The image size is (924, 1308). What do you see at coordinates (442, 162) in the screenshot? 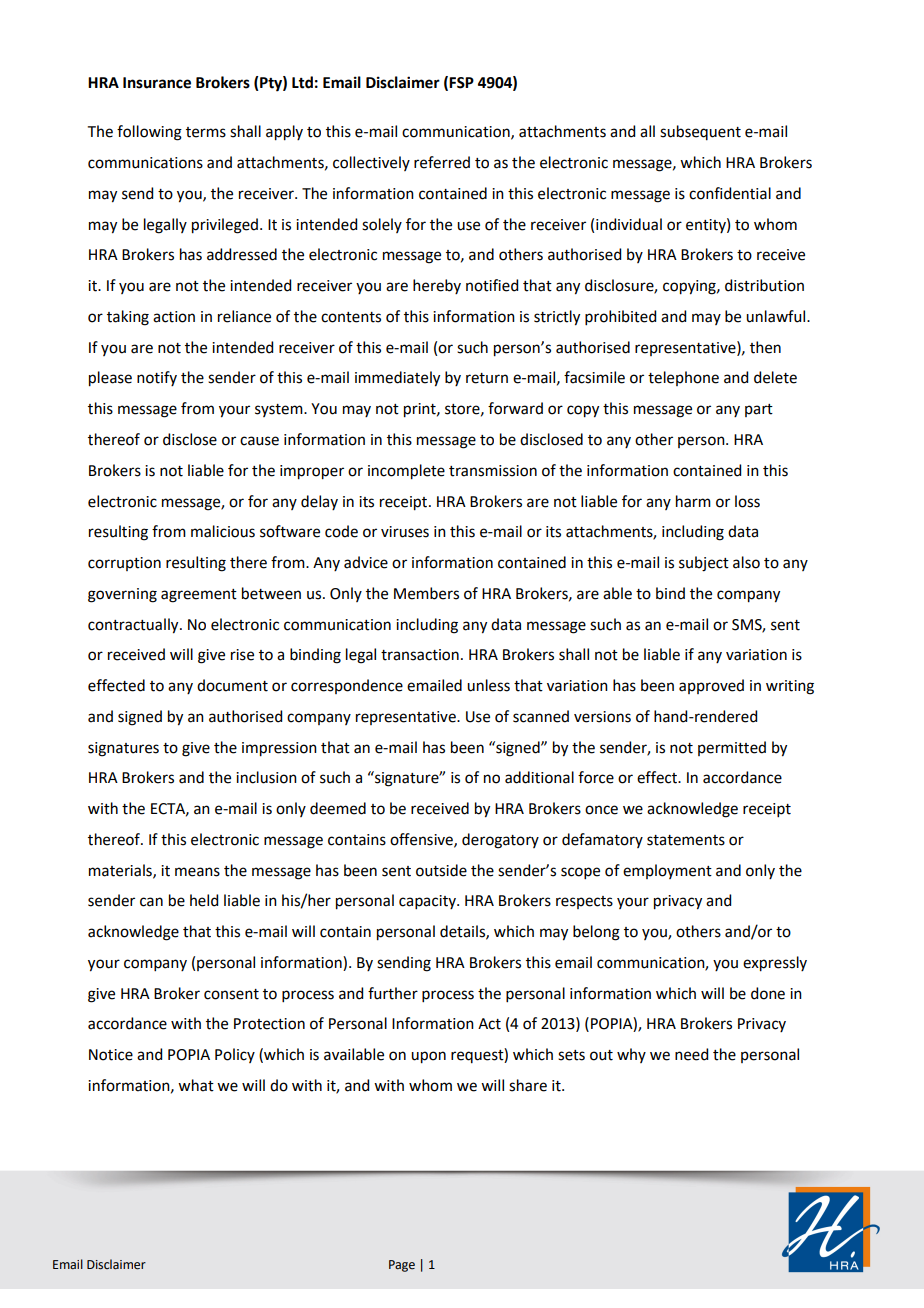
I see `referred` at bounding box center [442, 162].
